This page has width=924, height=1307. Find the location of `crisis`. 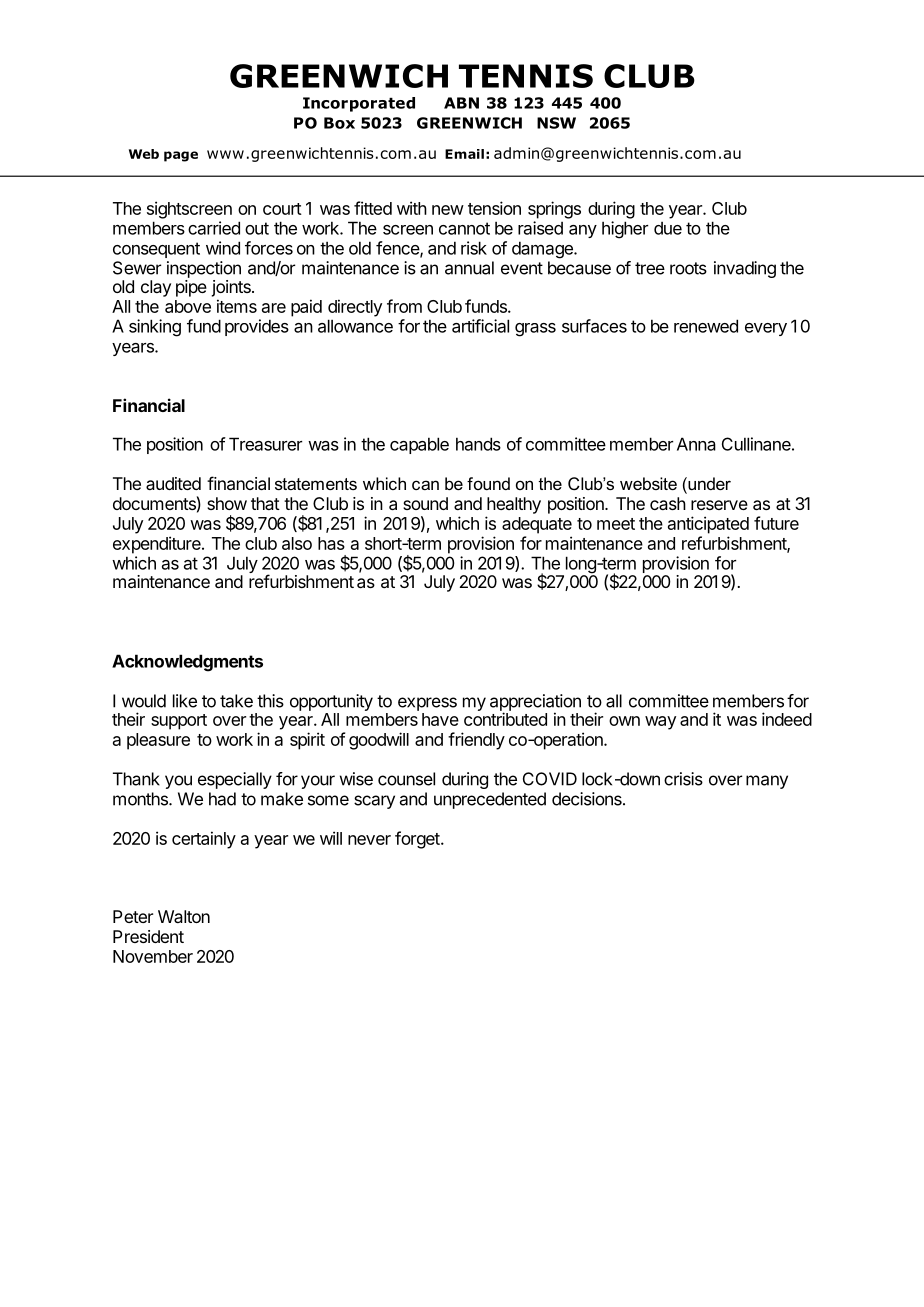

crisis is located at coordinates (683, 779).
